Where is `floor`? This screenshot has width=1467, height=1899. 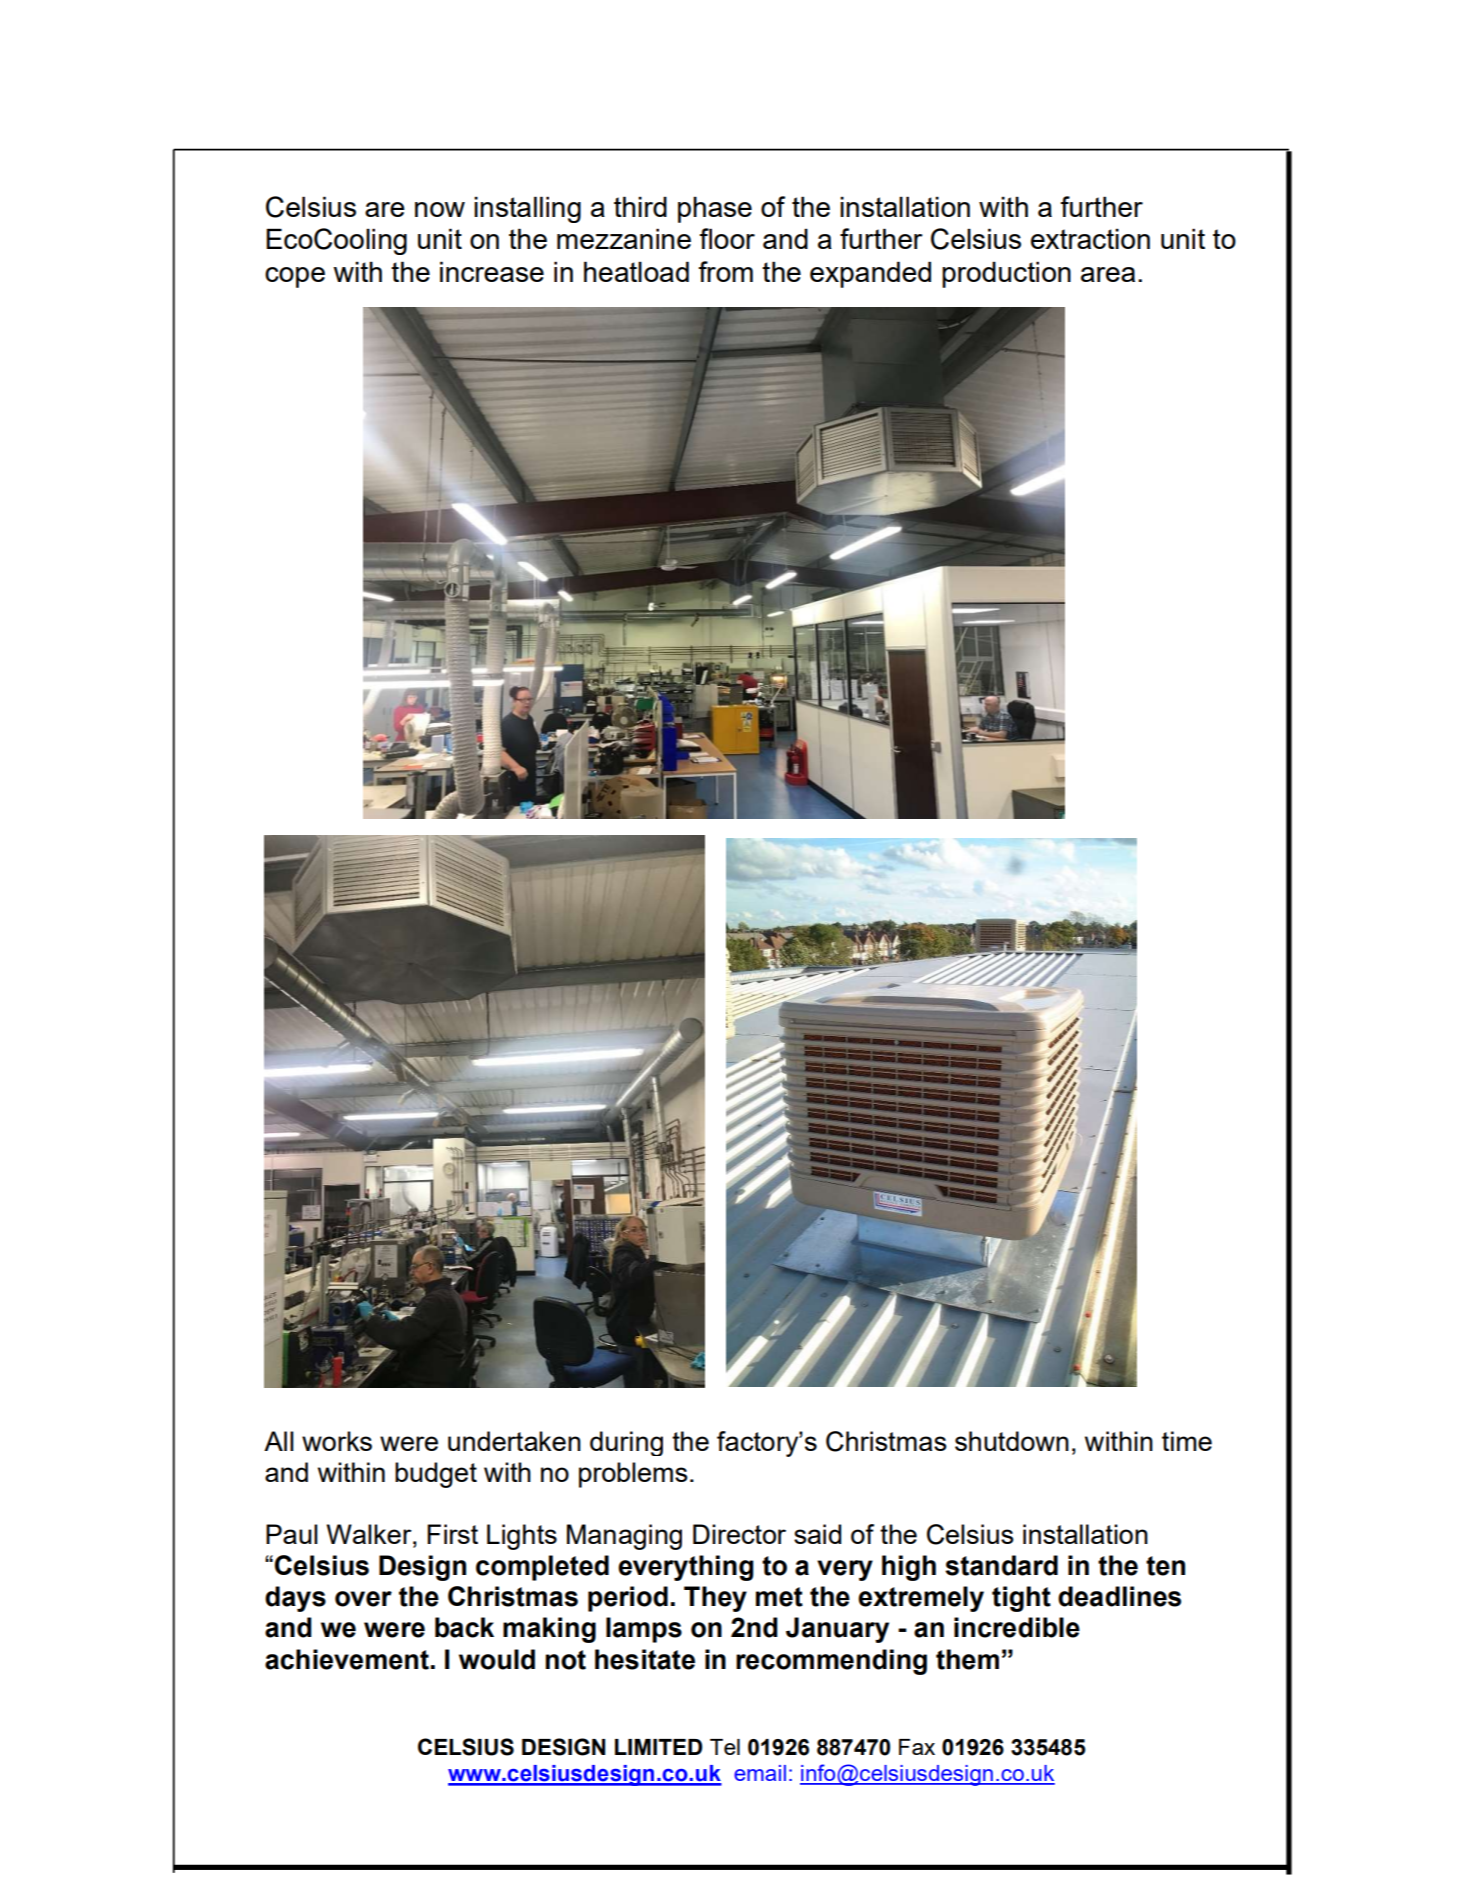 floor is located at coordinates (727, 238).
